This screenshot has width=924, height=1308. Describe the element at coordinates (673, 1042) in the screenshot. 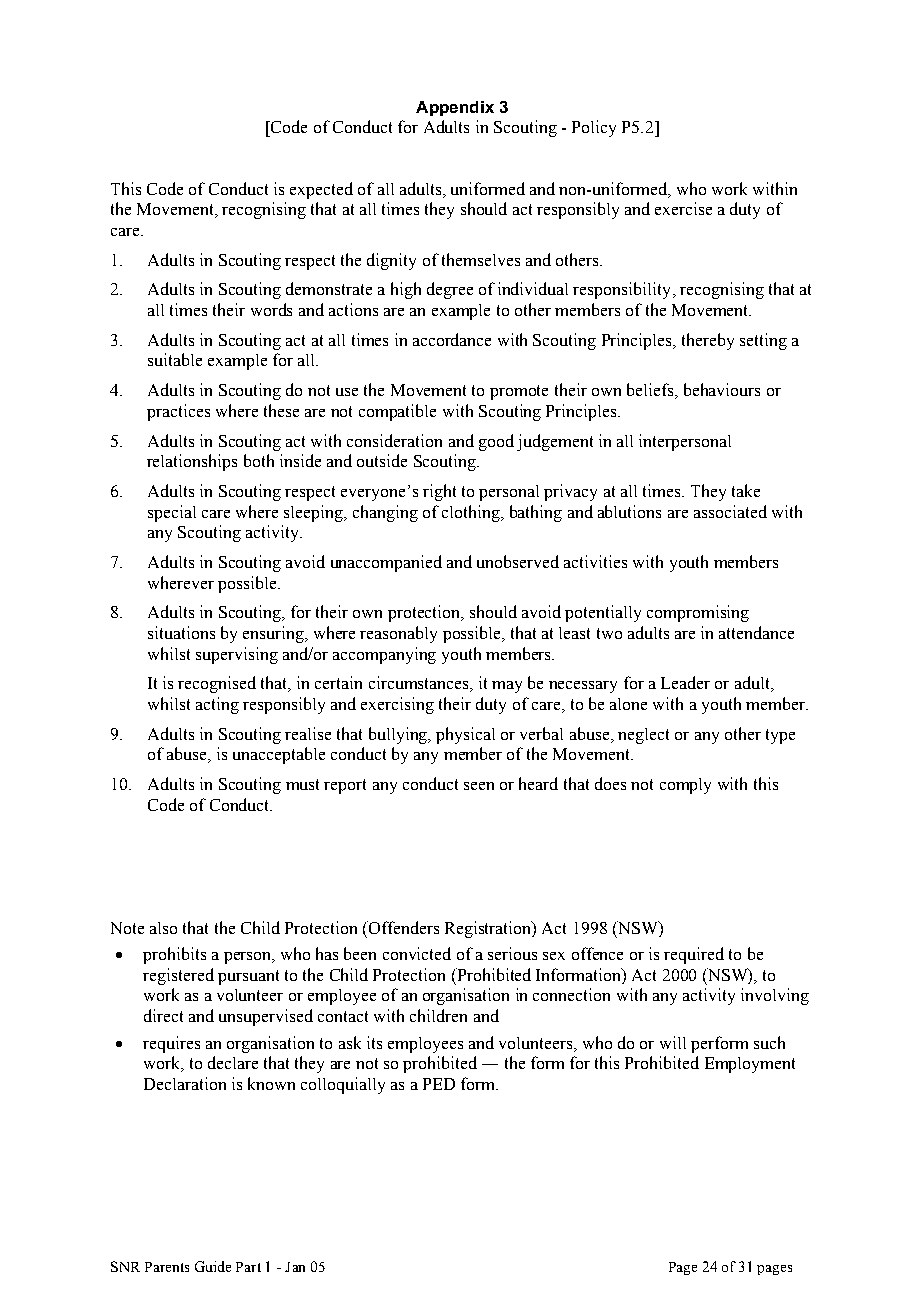

I see `will` at that location.
